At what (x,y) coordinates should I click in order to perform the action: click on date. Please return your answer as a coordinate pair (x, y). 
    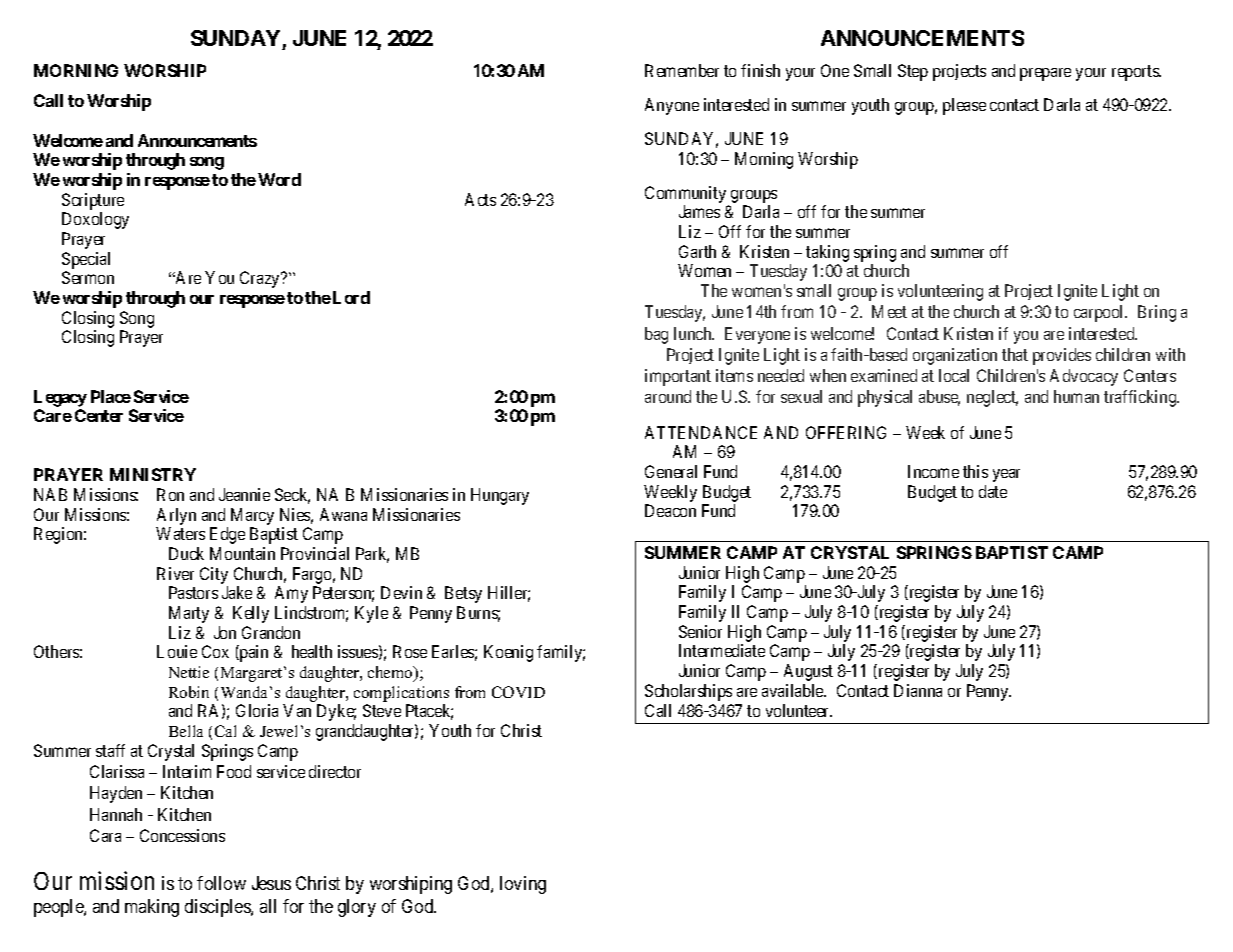
    Looking at the image, I should click on (993, 491).
